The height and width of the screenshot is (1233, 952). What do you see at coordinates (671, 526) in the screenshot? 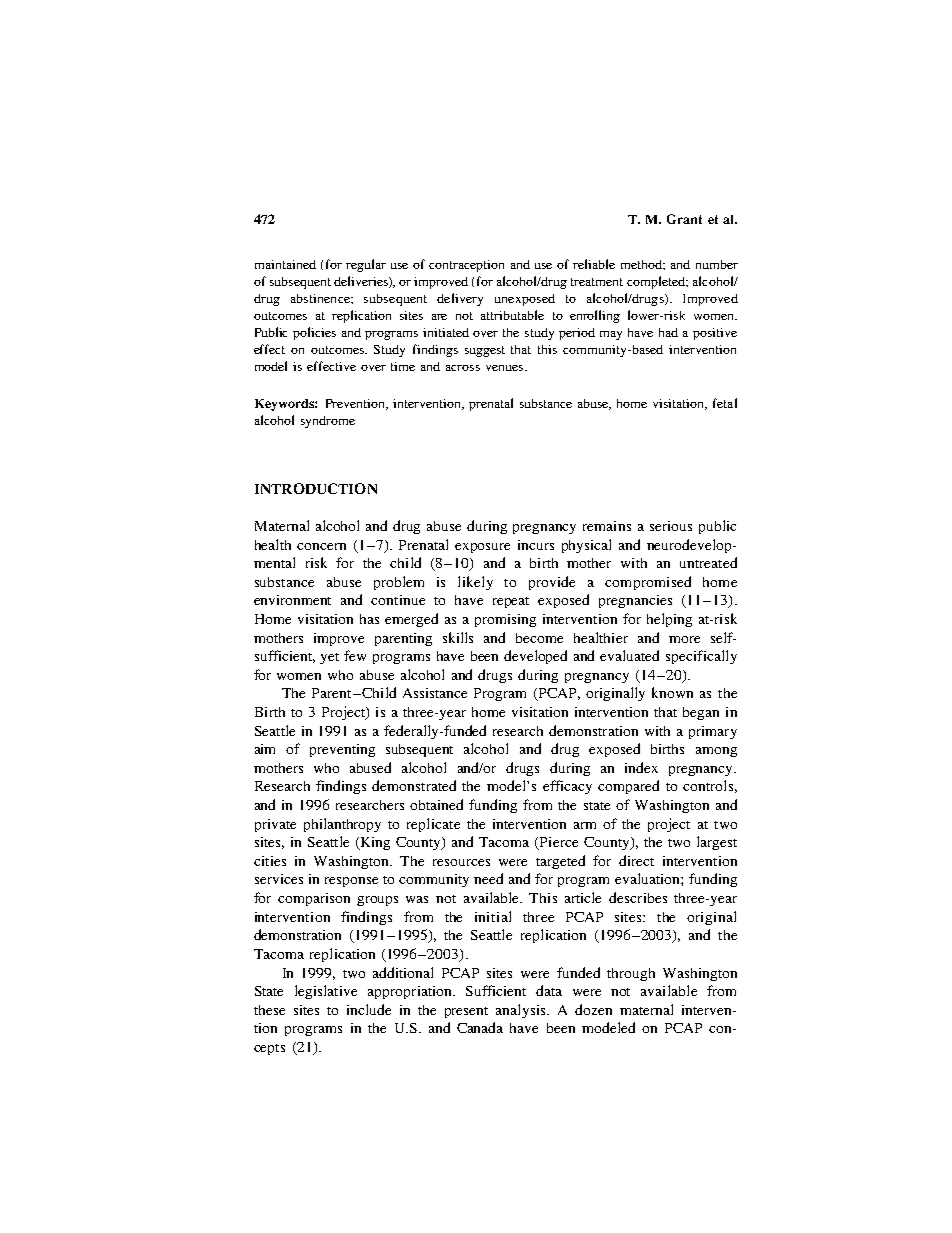
I see `serious` at bounding box center [671, 526].
